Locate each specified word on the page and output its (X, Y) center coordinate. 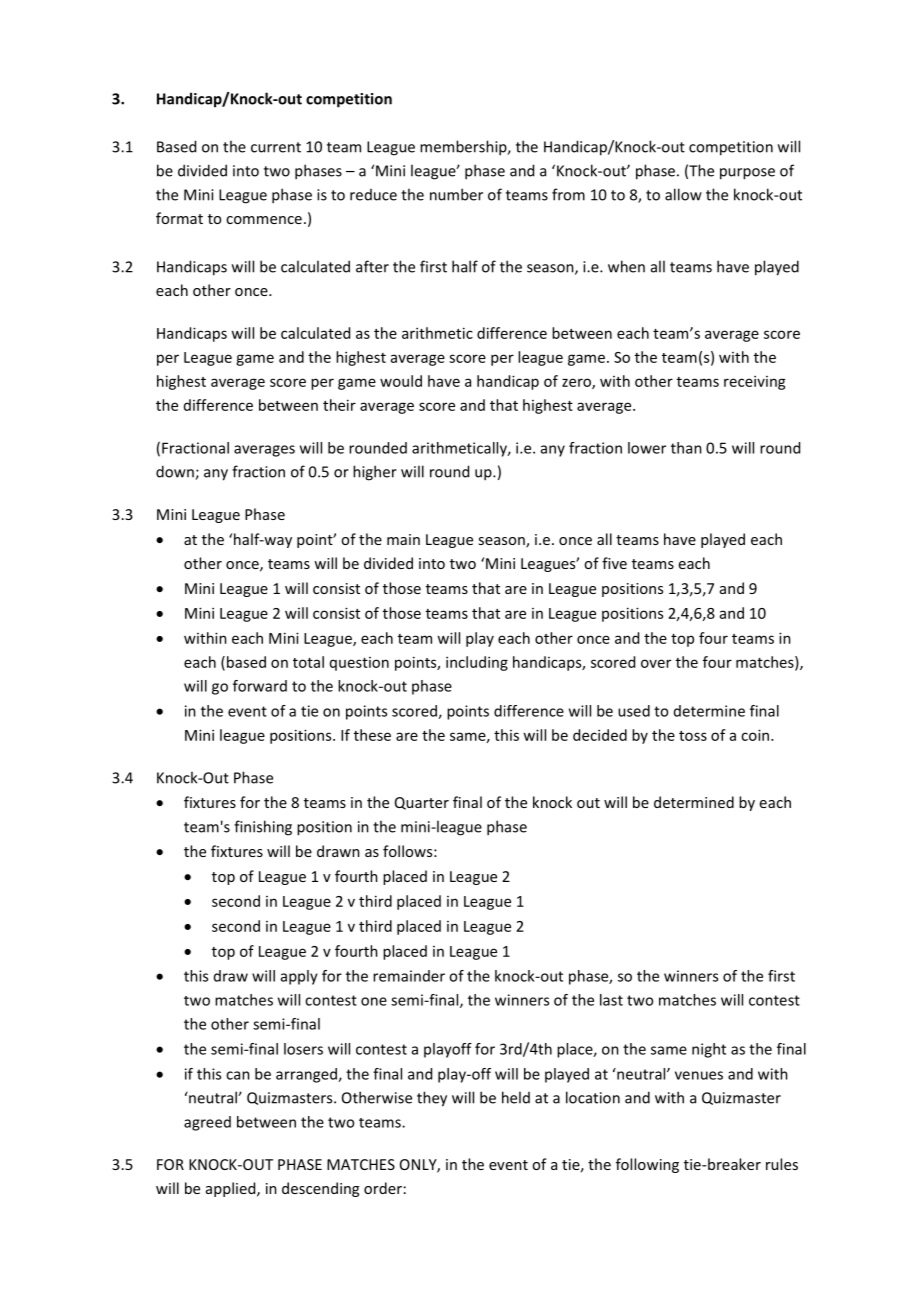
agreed (207, 1123)
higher (375, 473)
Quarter (422, 803)
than (686, 448)
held (516, 1097)
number (456, 194)
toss (693, 736)
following (647, 1165)
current (276, 147)
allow (683, 194)
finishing (263, 828)
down (176, 472)
